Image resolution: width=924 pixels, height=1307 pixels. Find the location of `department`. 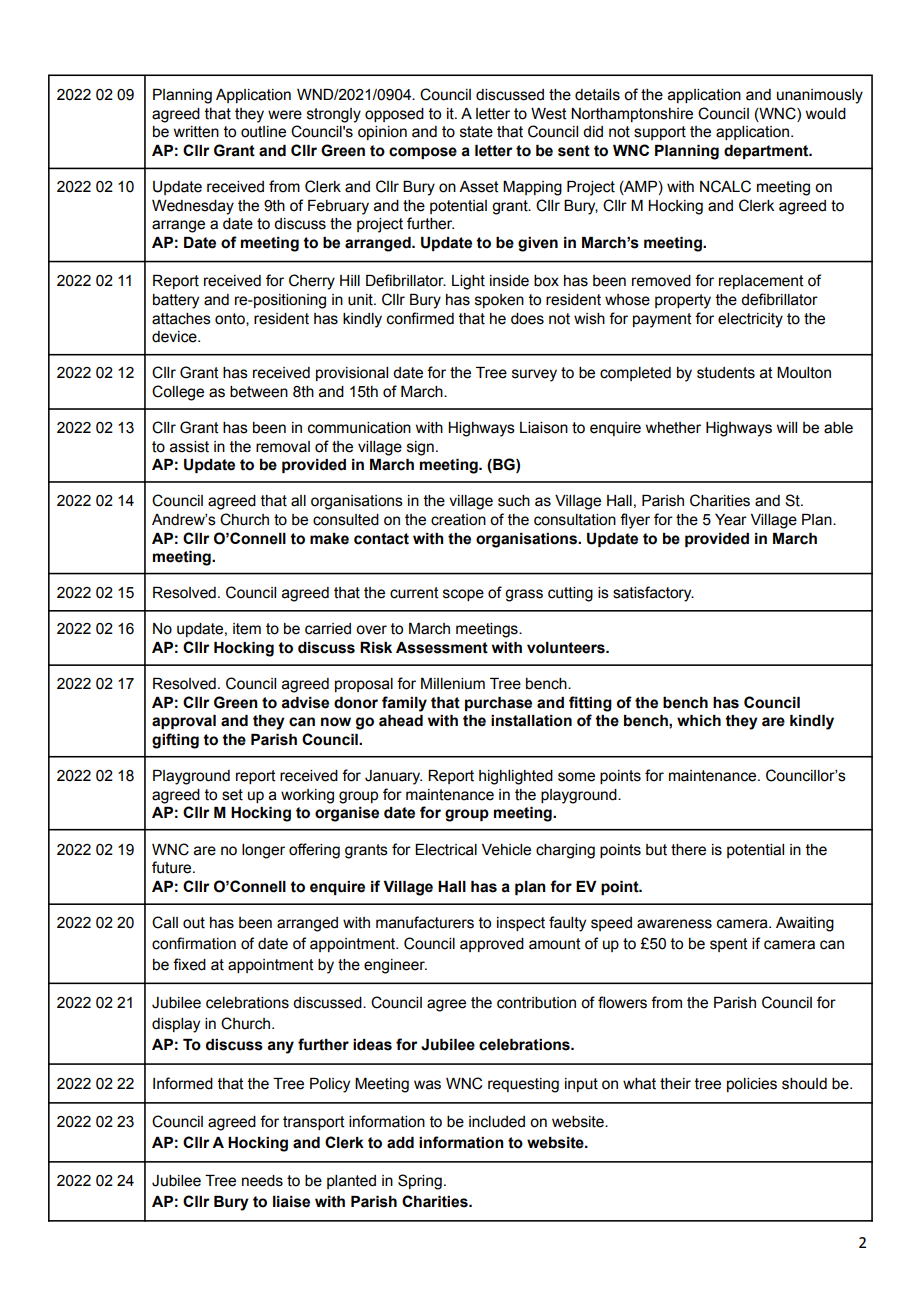

department is located at coordinates (767, 152).
